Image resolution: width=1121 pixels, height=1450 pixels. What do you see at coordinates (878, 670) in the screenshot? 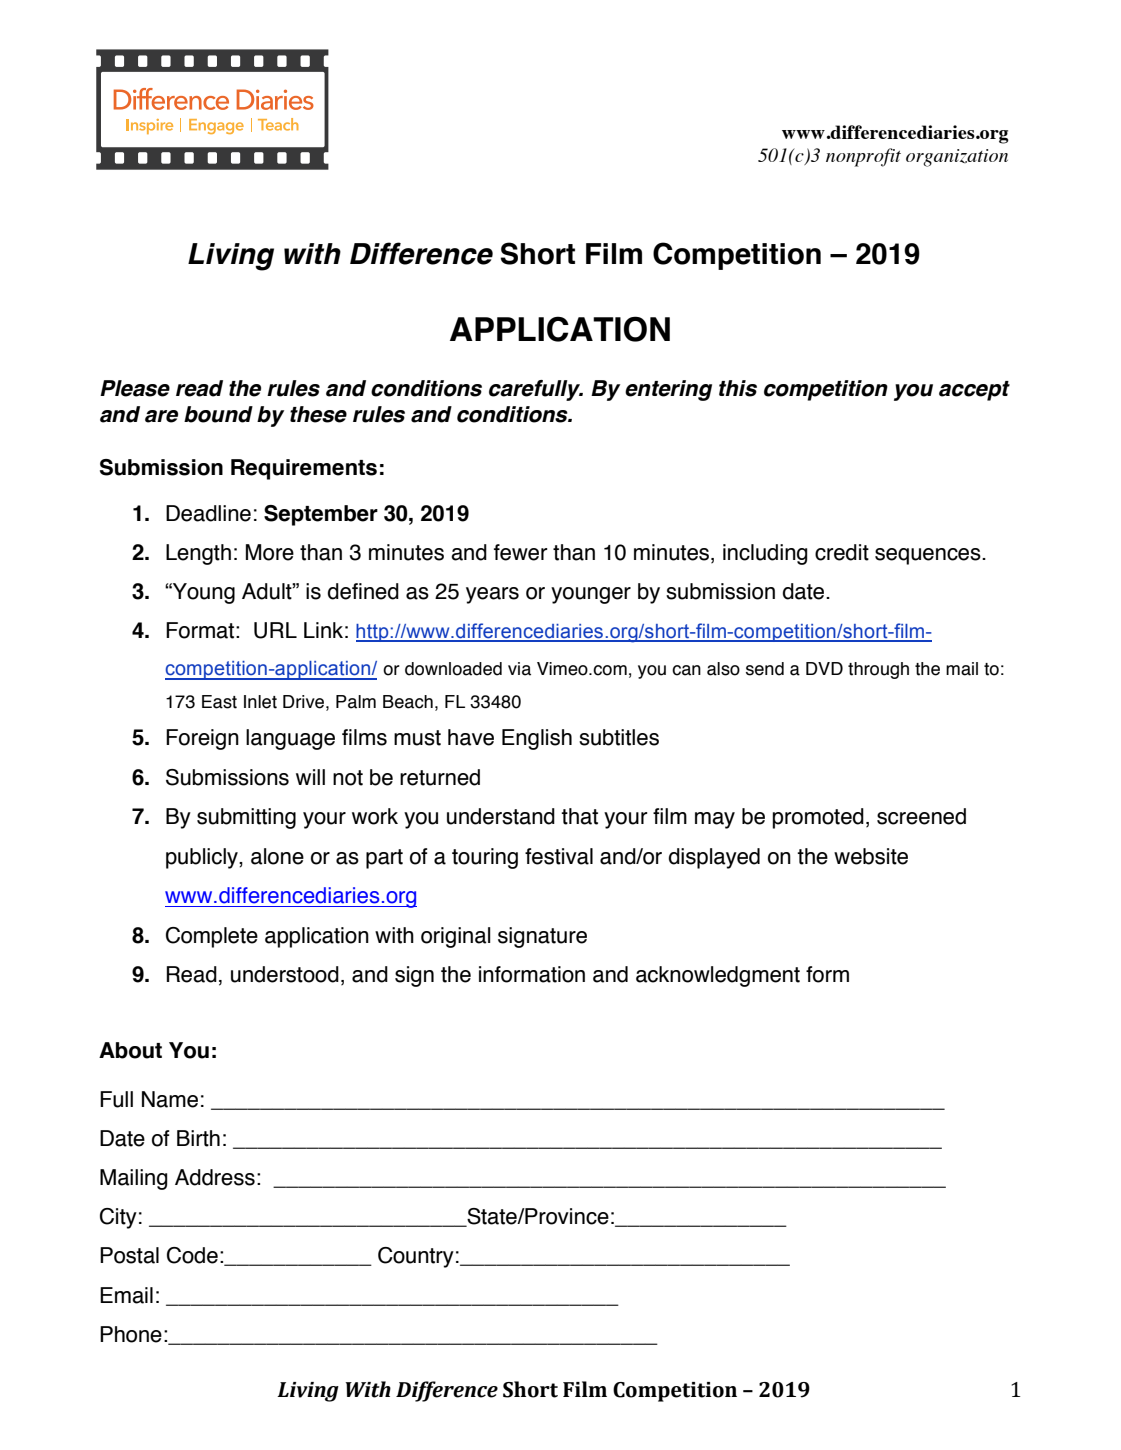
I see `through` at bounding box center [878, 670].
